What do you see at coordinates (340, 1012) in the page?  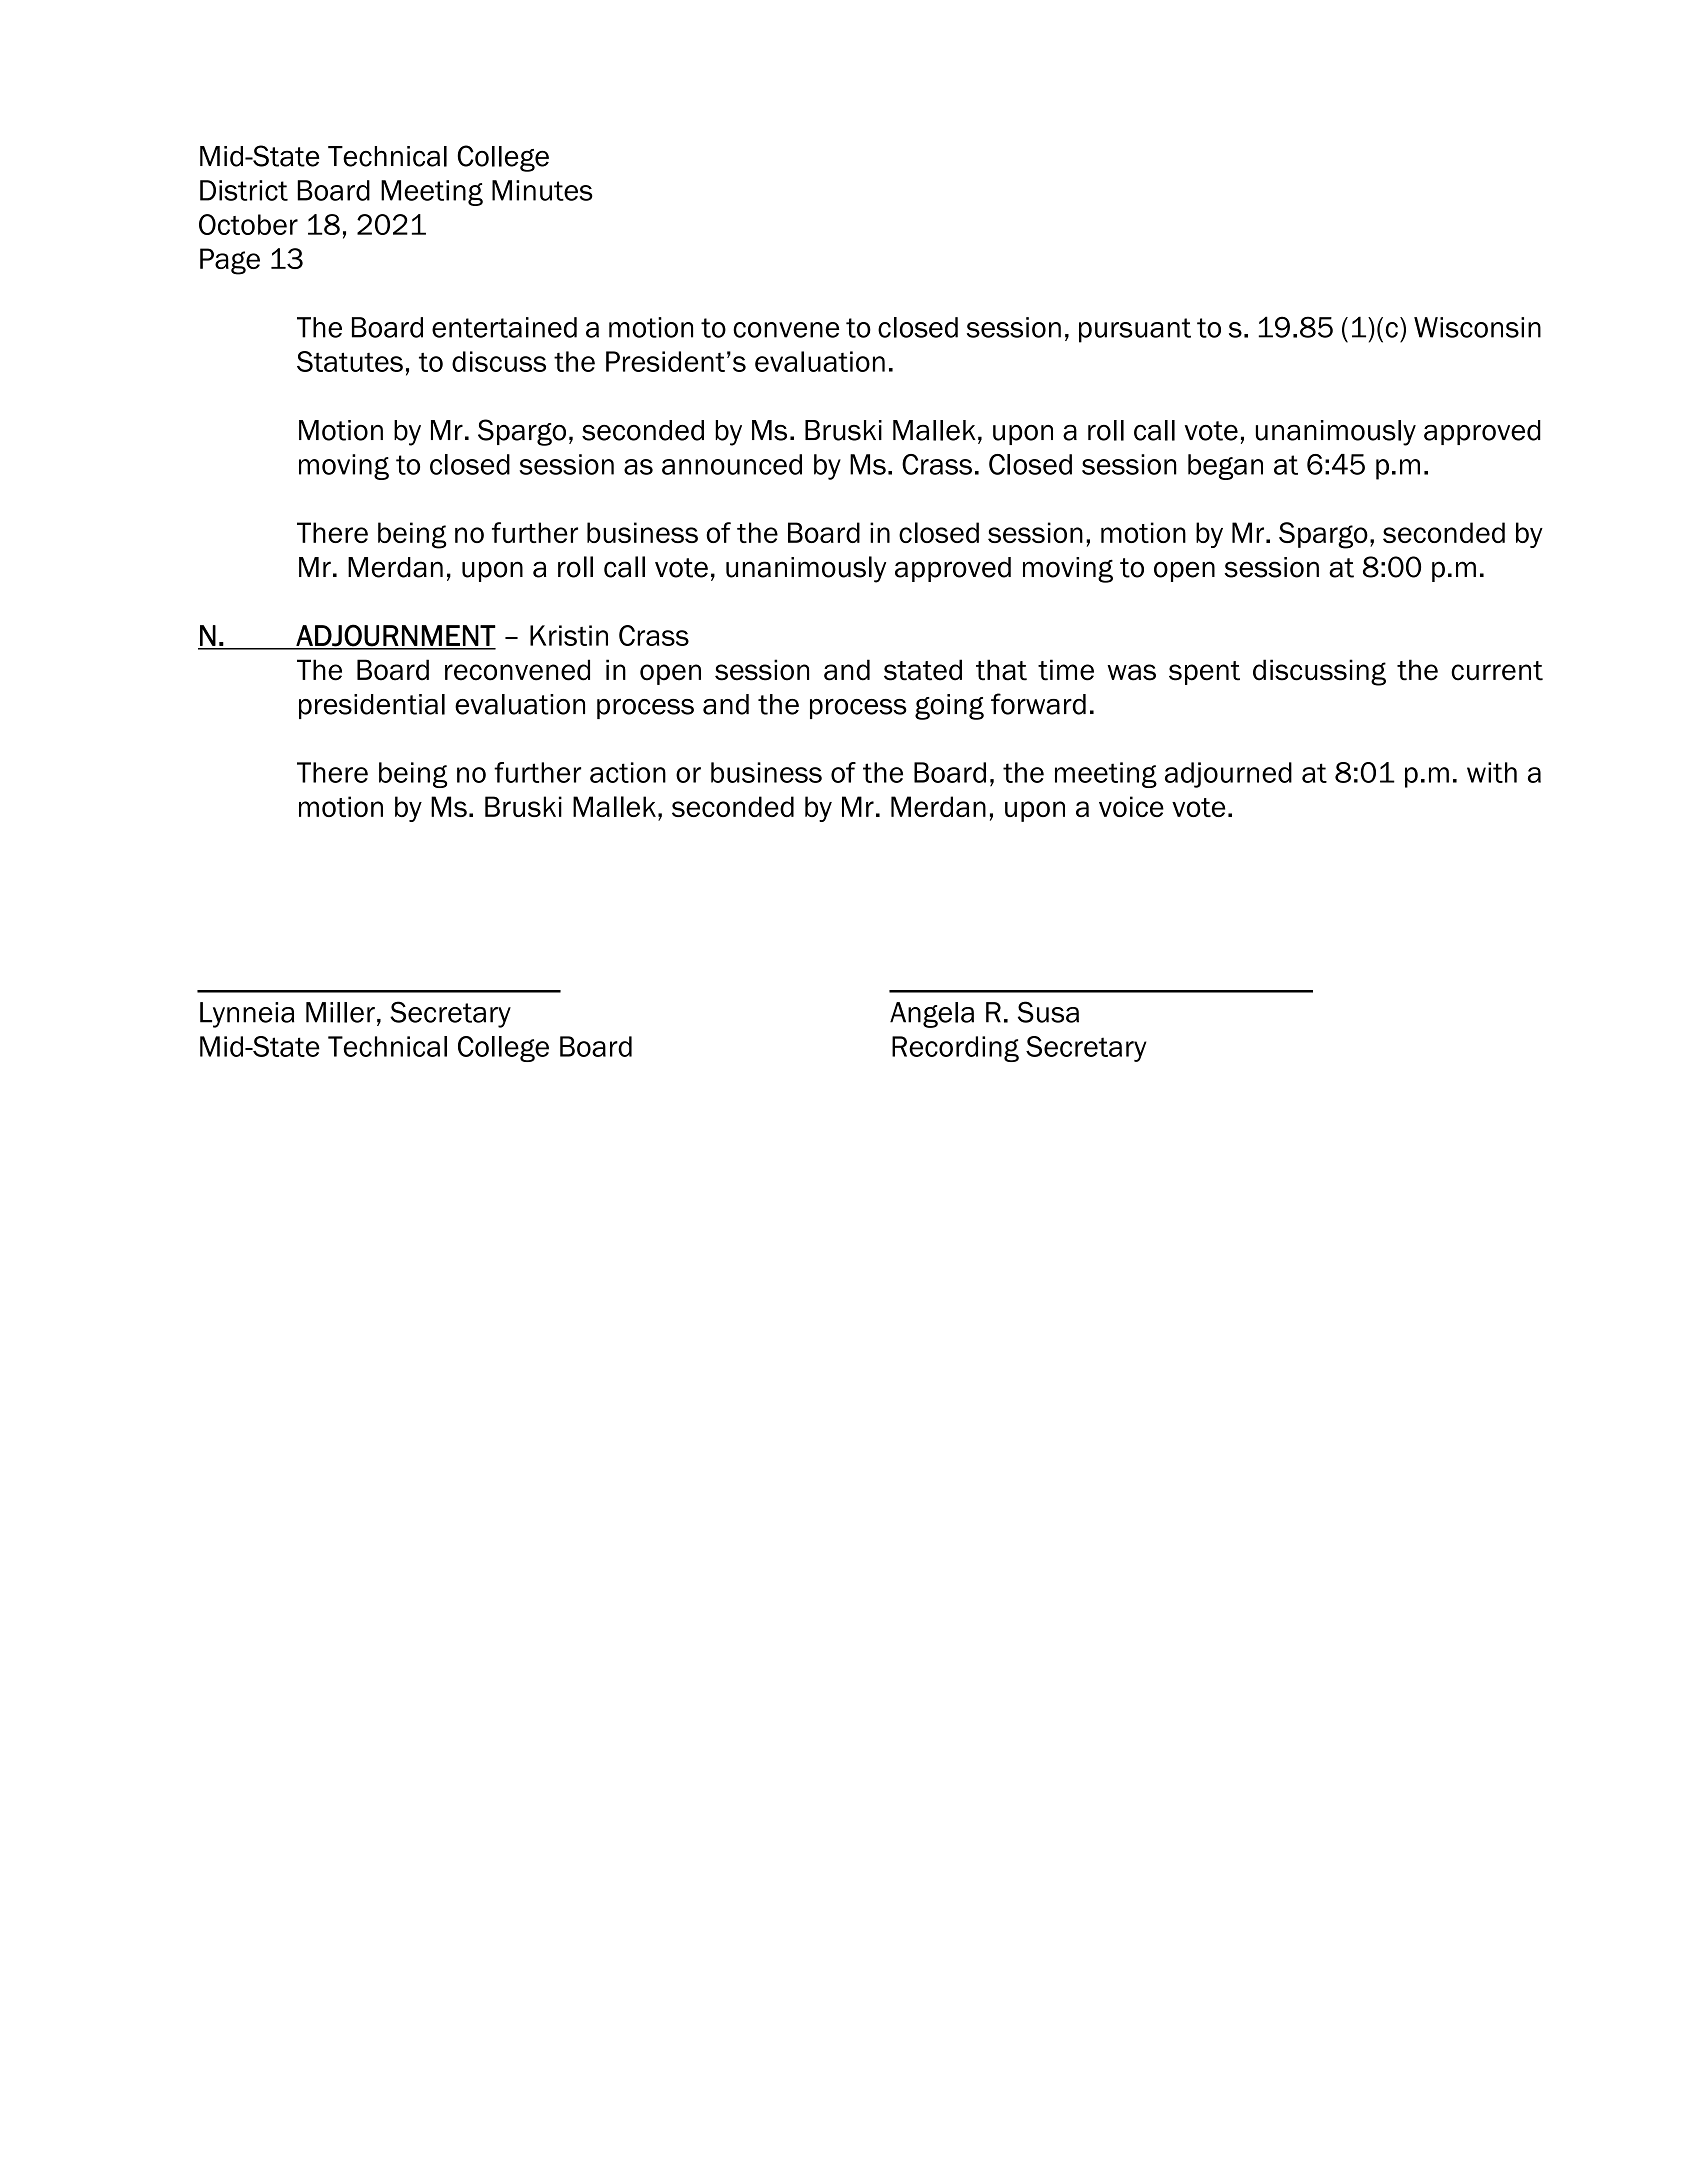 I see `Miller` at bounding box center [340, 1012].
